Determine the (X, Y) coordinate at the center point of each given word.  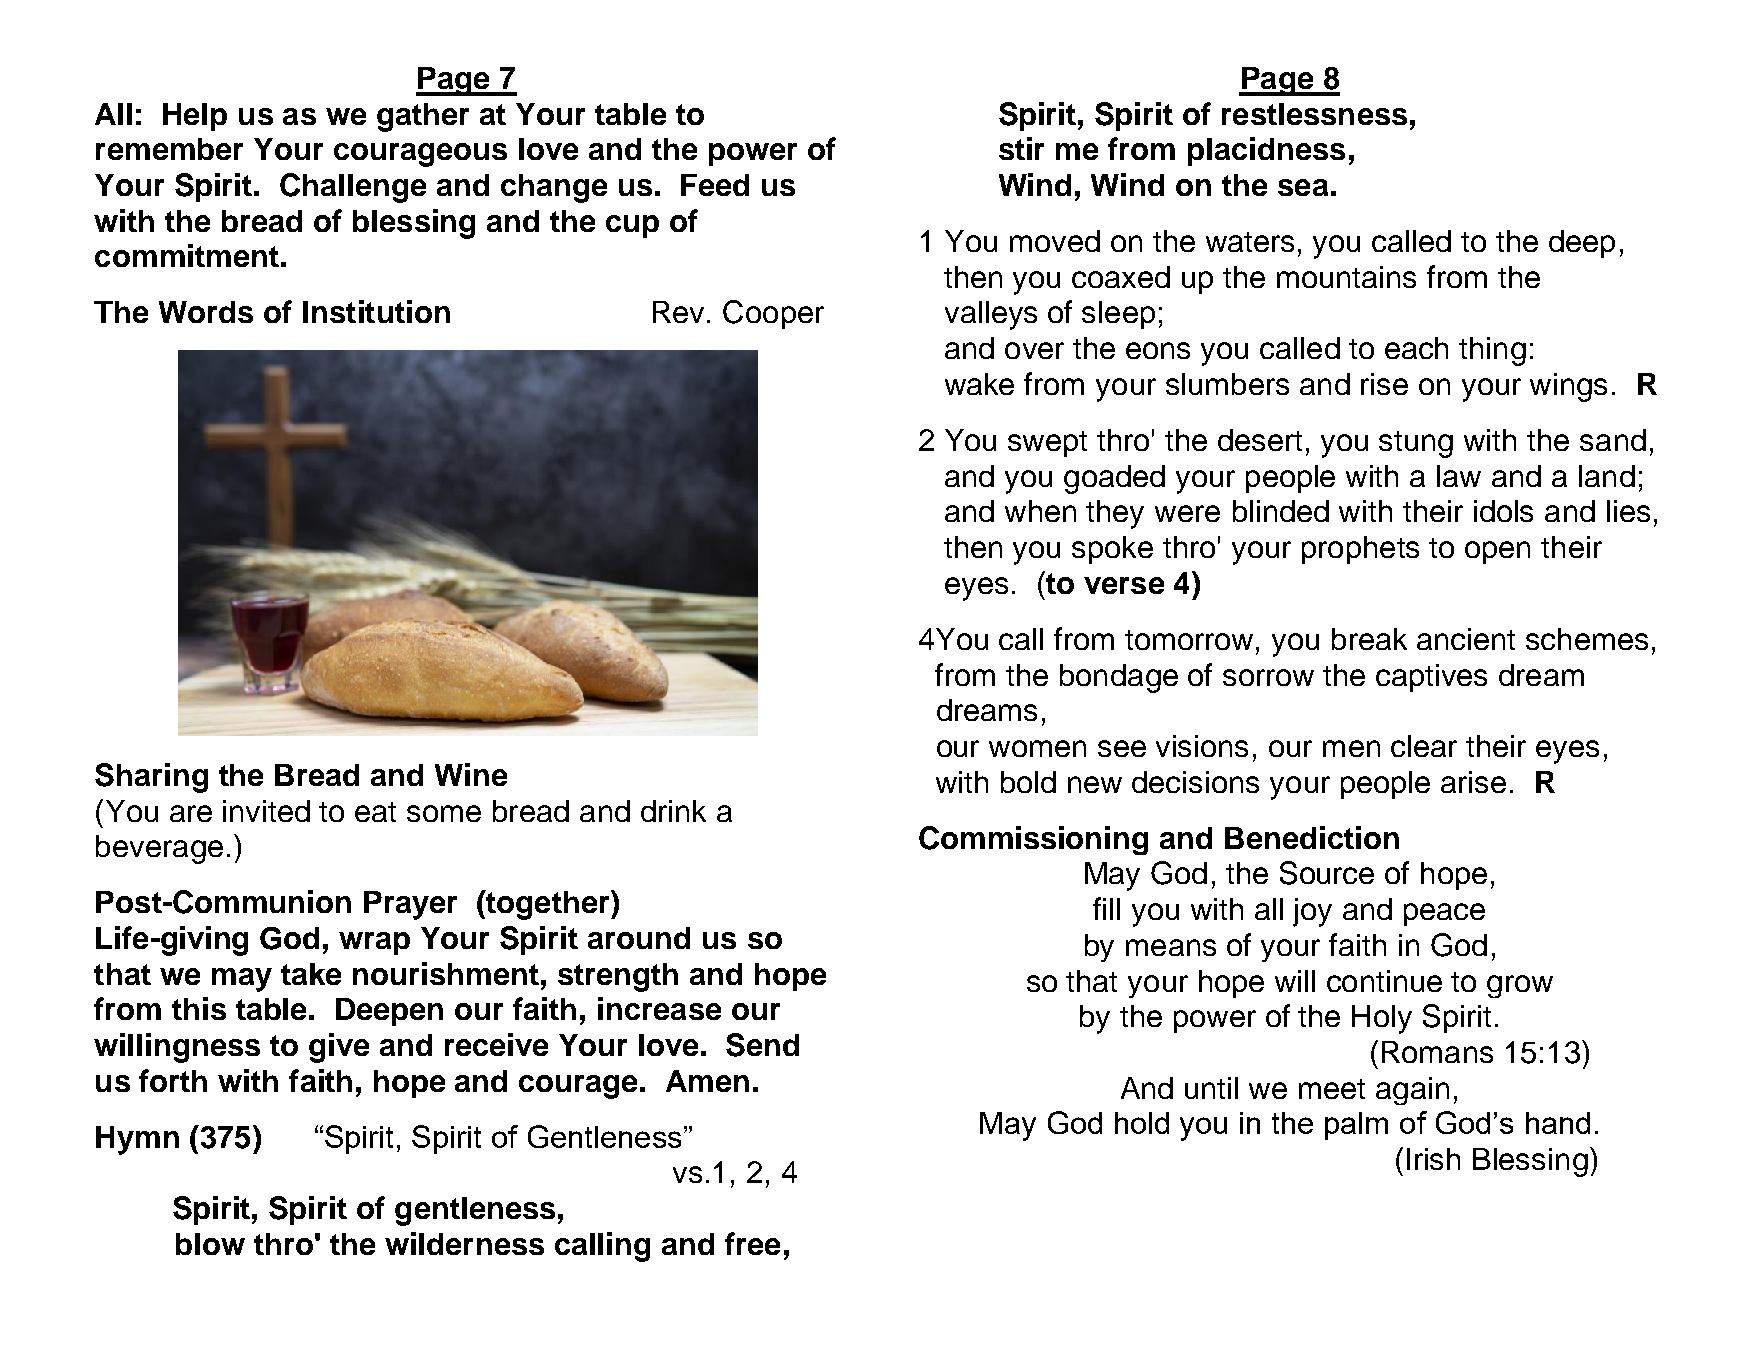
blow (210, 1244)
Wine (471, 774)
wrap (374, 943)
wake (979, 384)
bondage (1119, 678)
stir (1021, 148)
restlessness (1314, 114)
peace (1444, 914)
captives (1431, 678)
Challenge (353, 188)
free (752, 1243)
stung (1416, 444)
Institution (376, 311)
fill (1106, 908)
